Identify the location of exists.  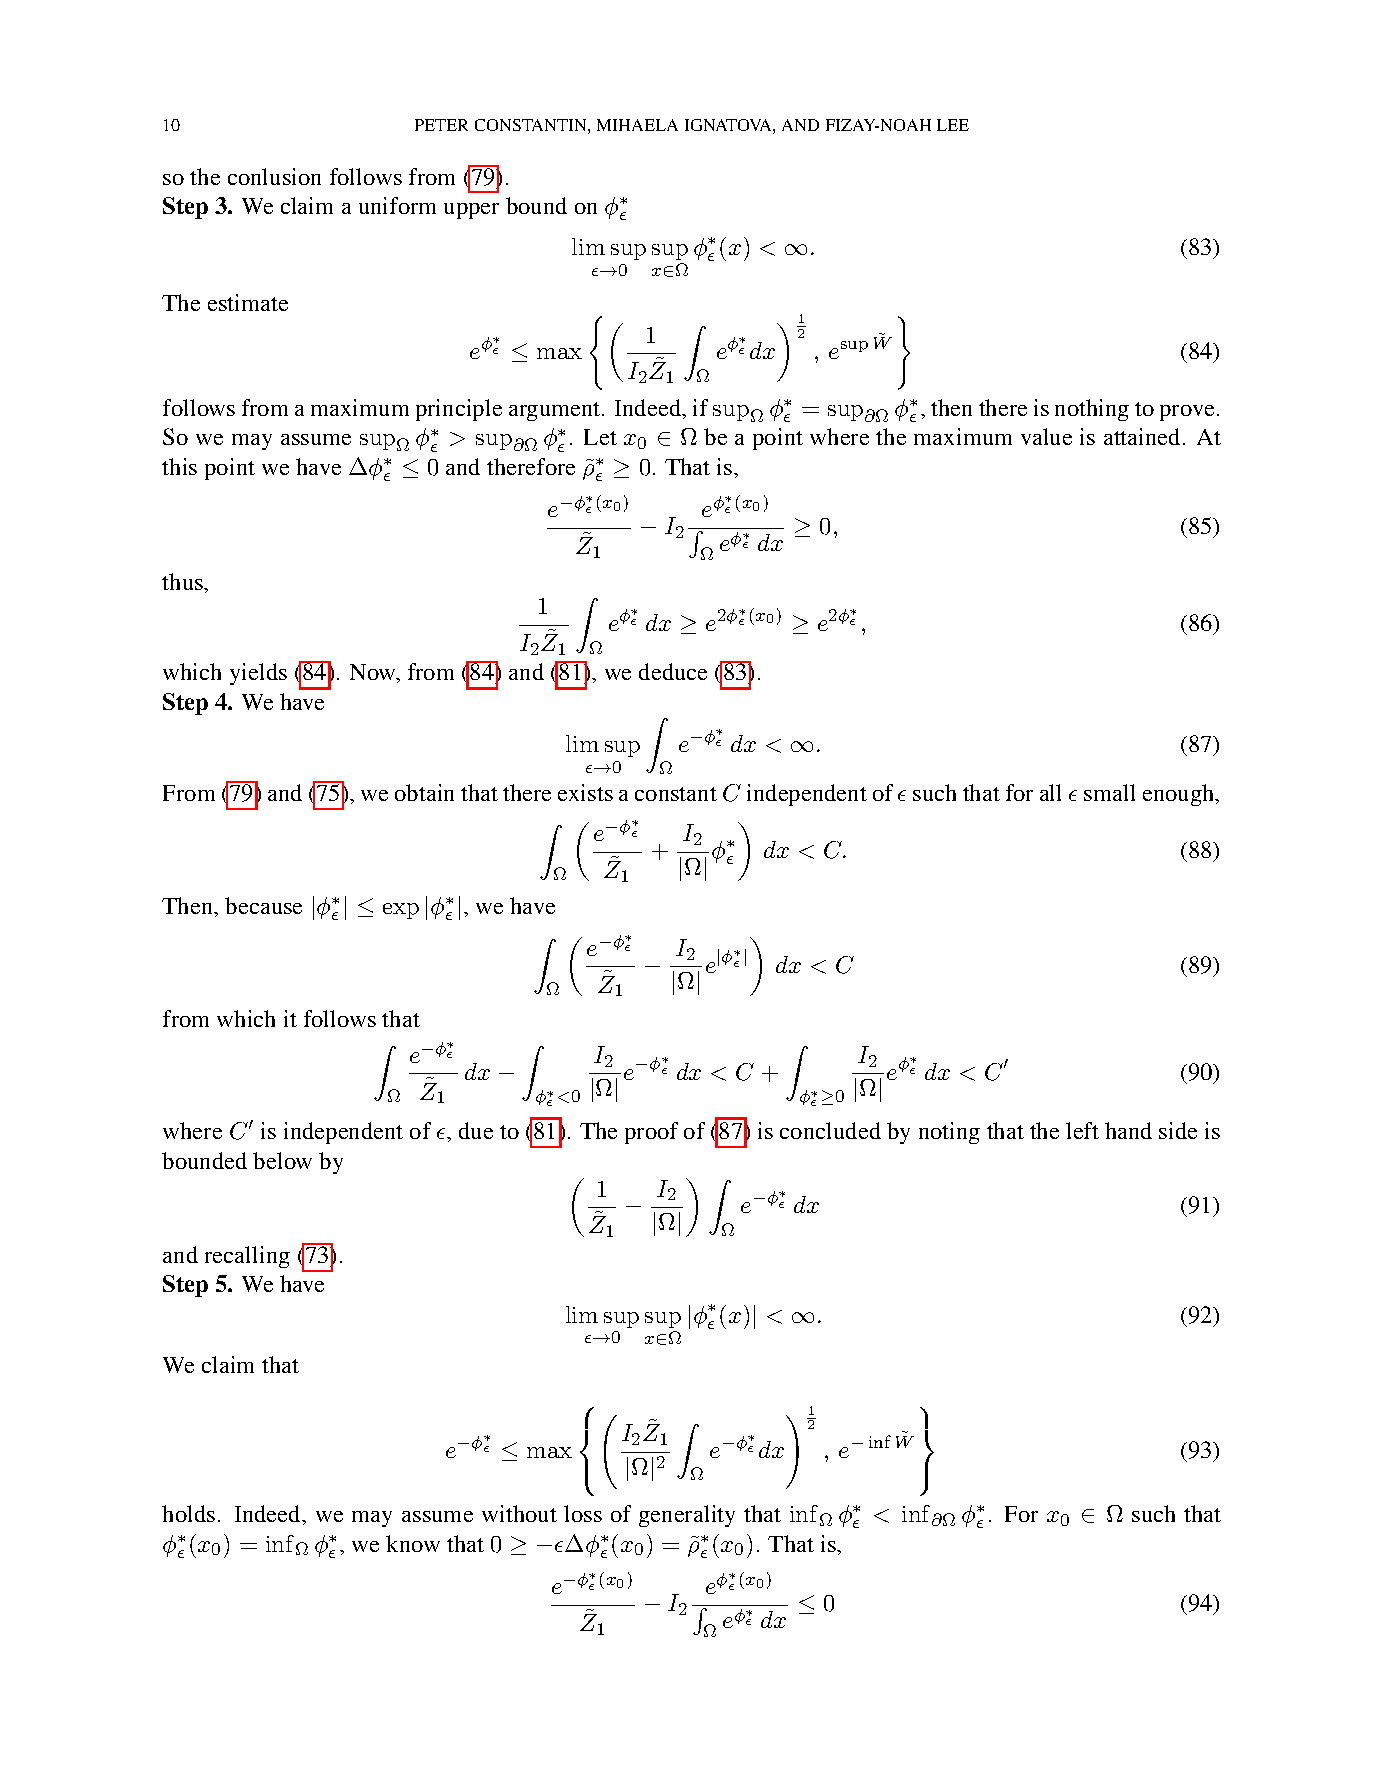
(585, 792).
